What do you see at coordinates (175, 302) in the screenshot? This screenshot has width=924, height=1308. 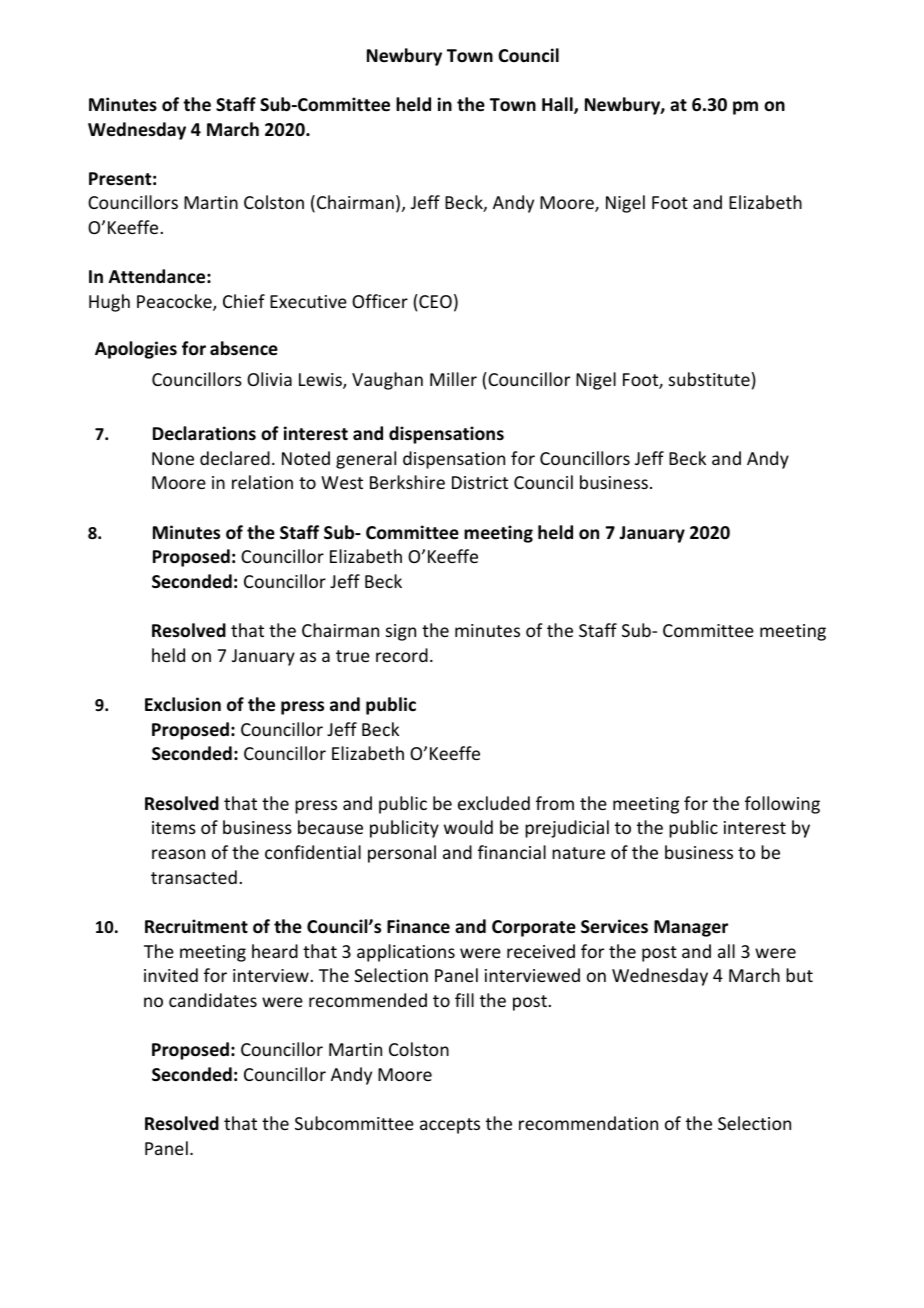 I see `Peacocke` at bounding box center [175, 302].
